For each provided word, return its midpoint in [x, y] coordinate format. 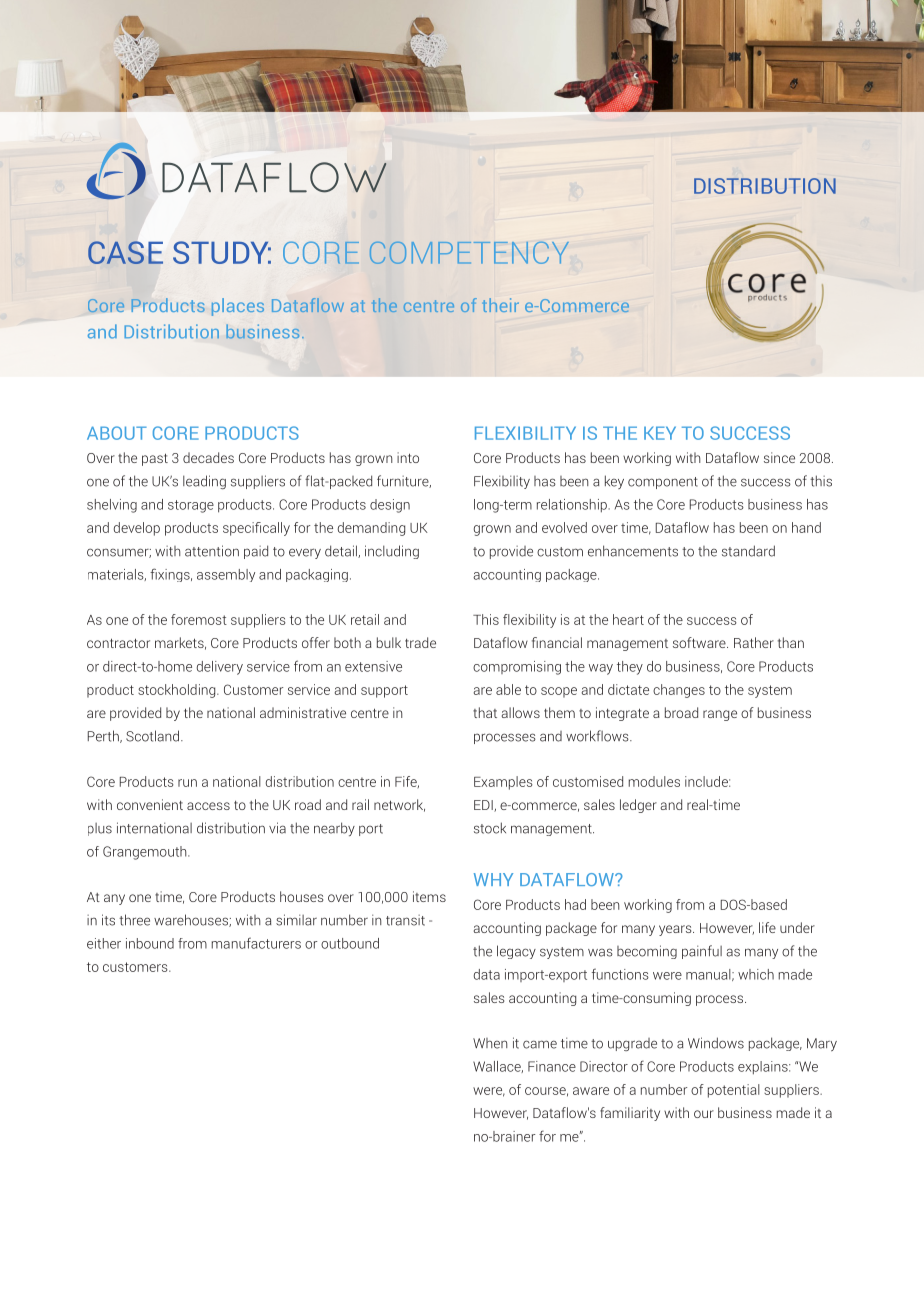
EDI [484, 806]
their [500, 305]
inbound [150, 943]
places [238, 307]
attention [212, 551]
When [490, 1043]
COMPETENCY [469, 253]
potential [734, 1091]
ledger [638, 806]
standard [748, 551]
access [208, 806]
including [392, 552]
